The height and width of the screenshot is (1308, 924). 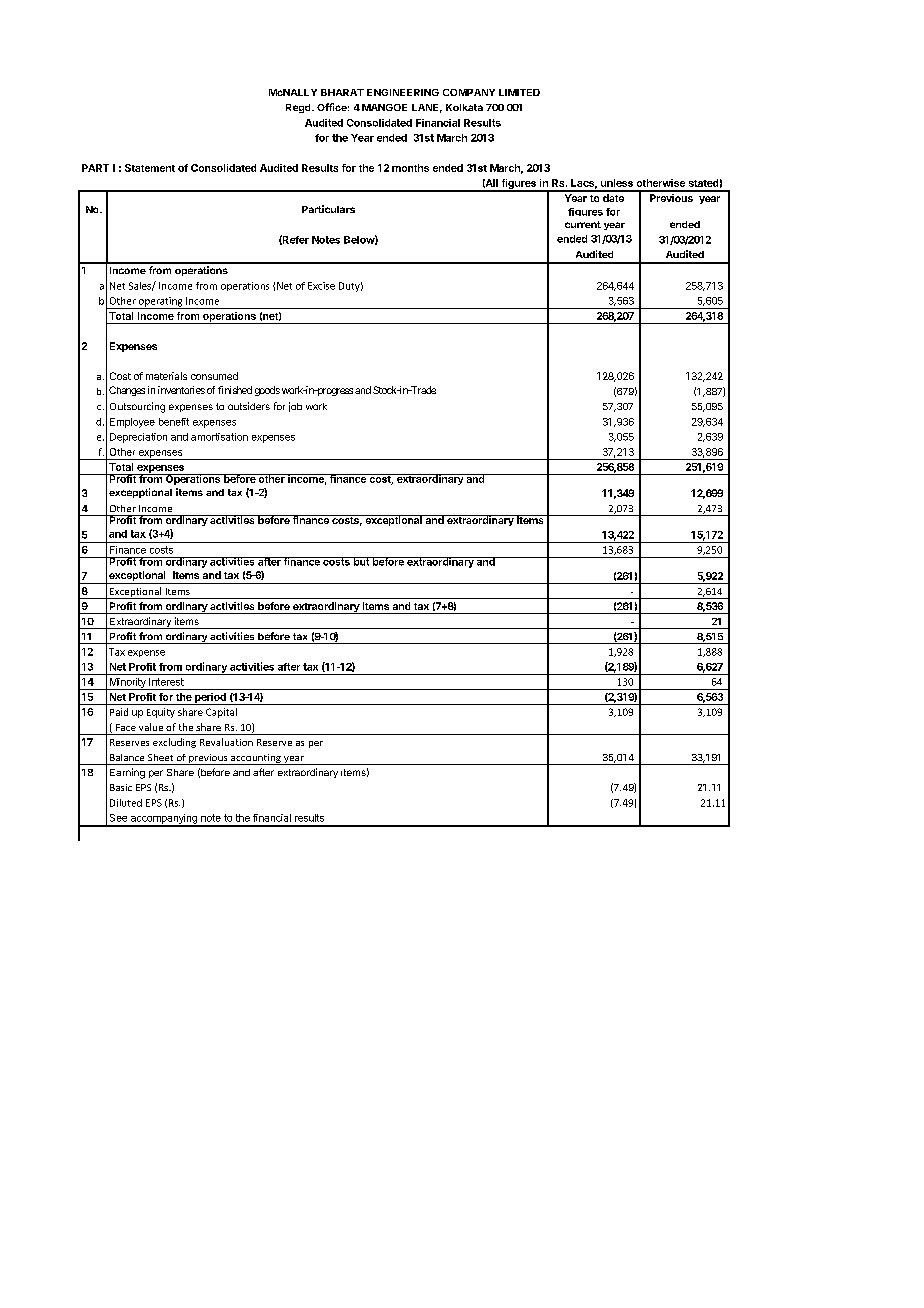 I want to click on current, so click(x=583, y=224).
